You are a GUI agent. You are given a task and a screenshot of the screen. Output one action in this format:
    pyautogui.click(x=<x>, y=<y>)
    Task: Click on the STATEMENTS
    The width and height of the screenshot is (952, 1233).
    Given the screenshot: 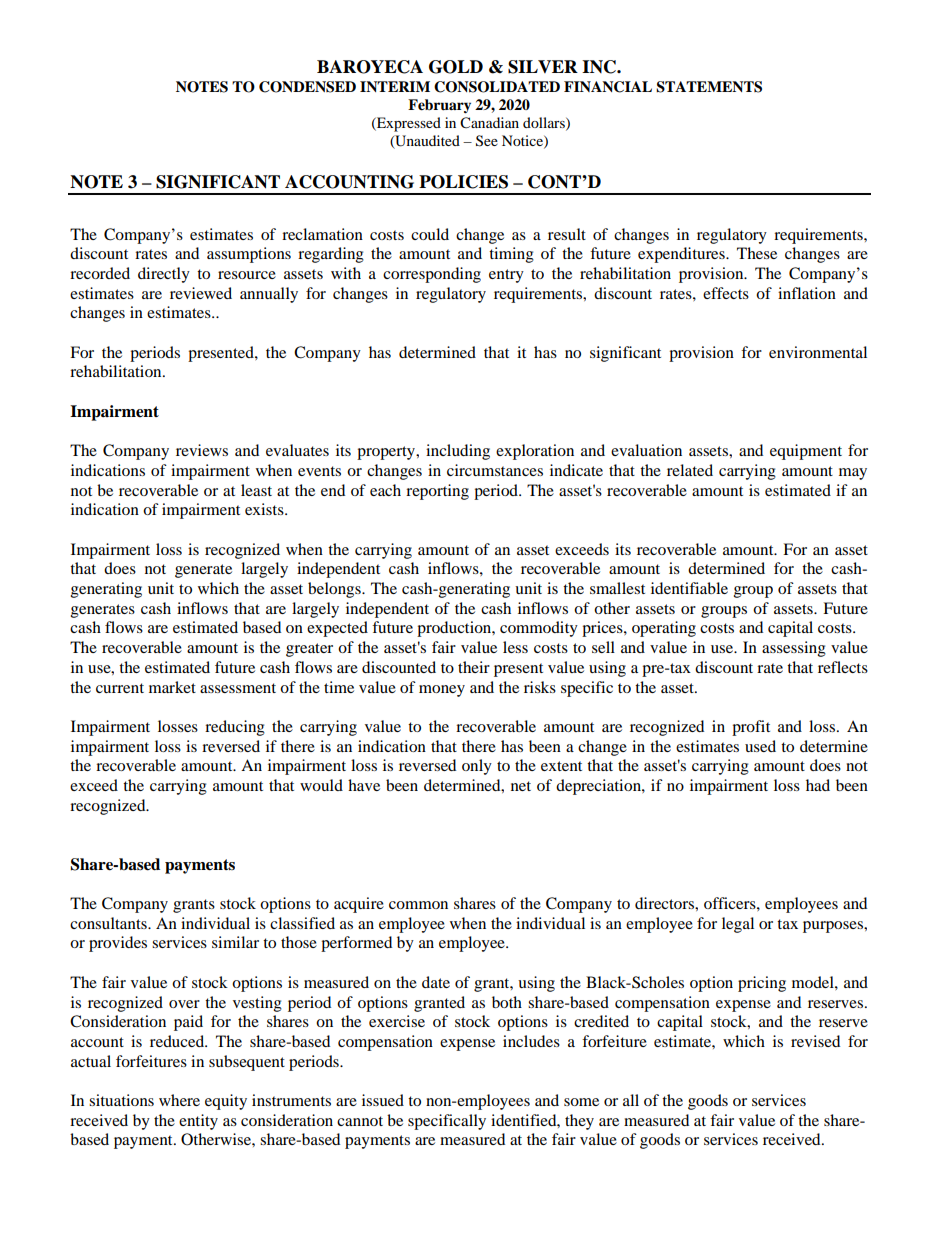 What is the action you would take?
    pyautogui.click(x=709, y=87)
